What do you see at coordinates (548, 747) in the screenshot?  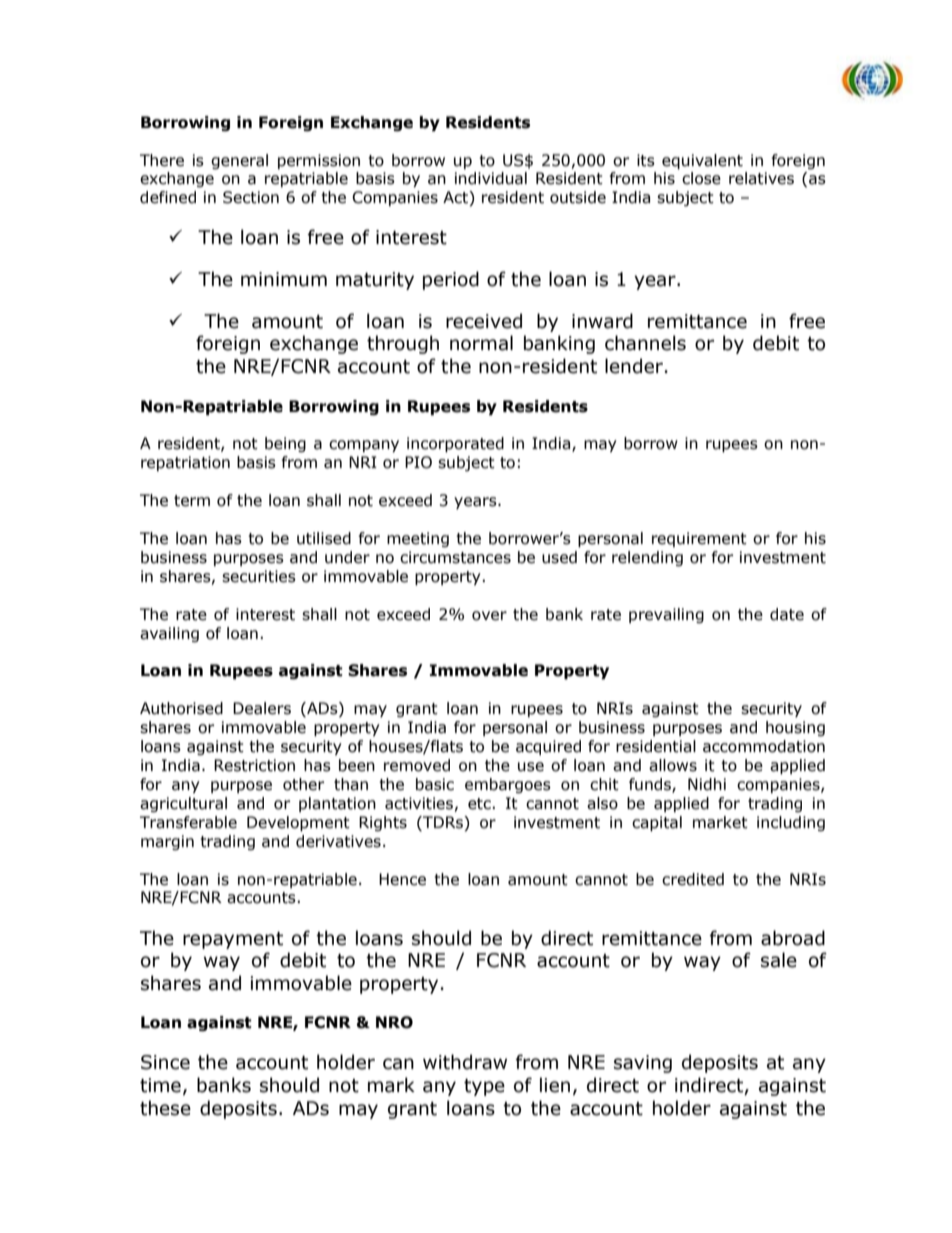 I see `acquired` at bounding box center [548, 747].
